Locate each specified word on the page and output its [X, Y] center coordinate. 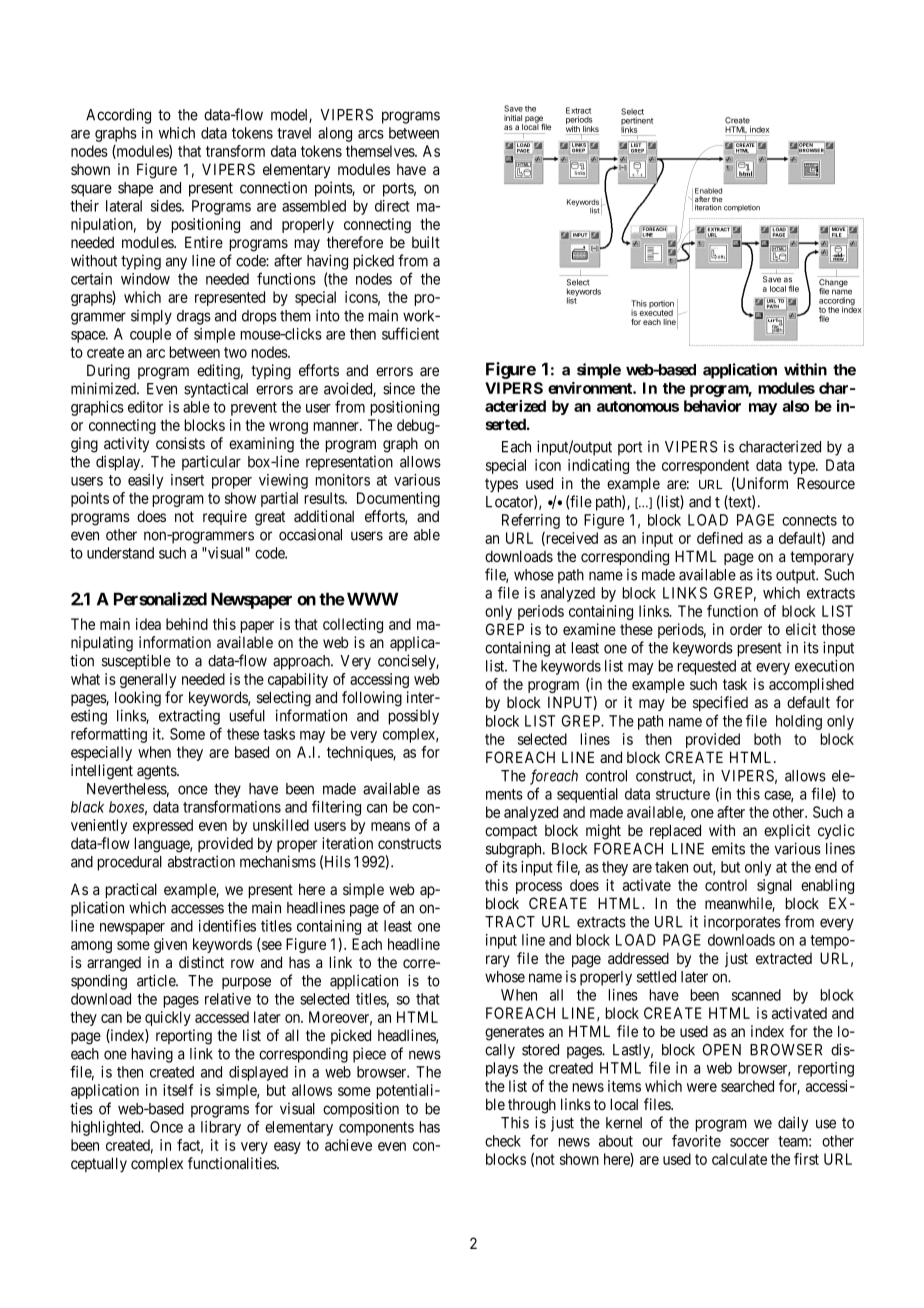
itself [178, 1090]
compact [511, 832]
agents [157, 772]
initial [513, 118]
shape [135, 189]
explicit [787, 831]
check [503, 1141]
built [426, 242]
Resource [826, 483]
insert [187, 480]
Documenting [398, 499]
